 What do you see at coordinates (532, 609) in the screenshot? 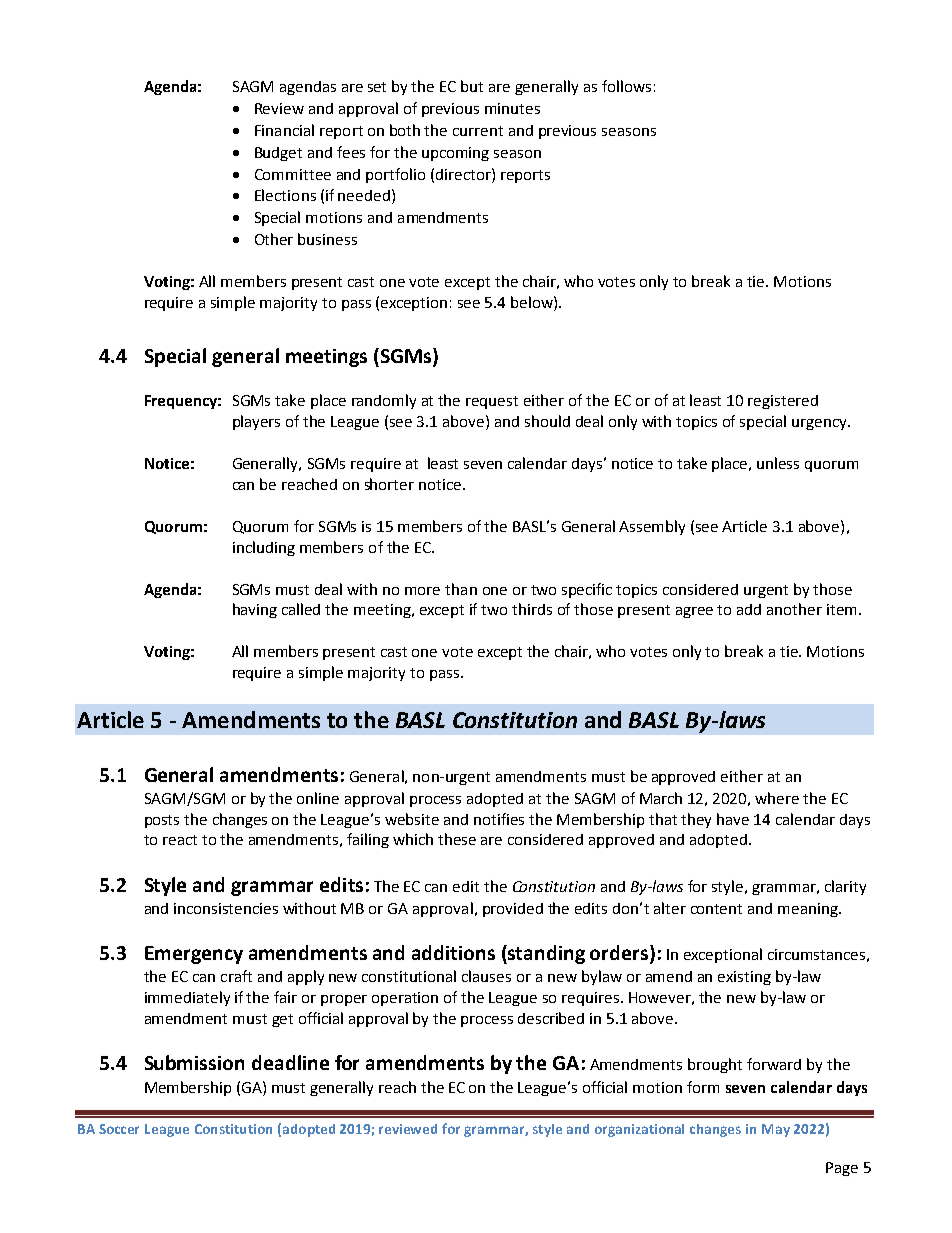
I see `thirds` at bounding box center [532, 609].
